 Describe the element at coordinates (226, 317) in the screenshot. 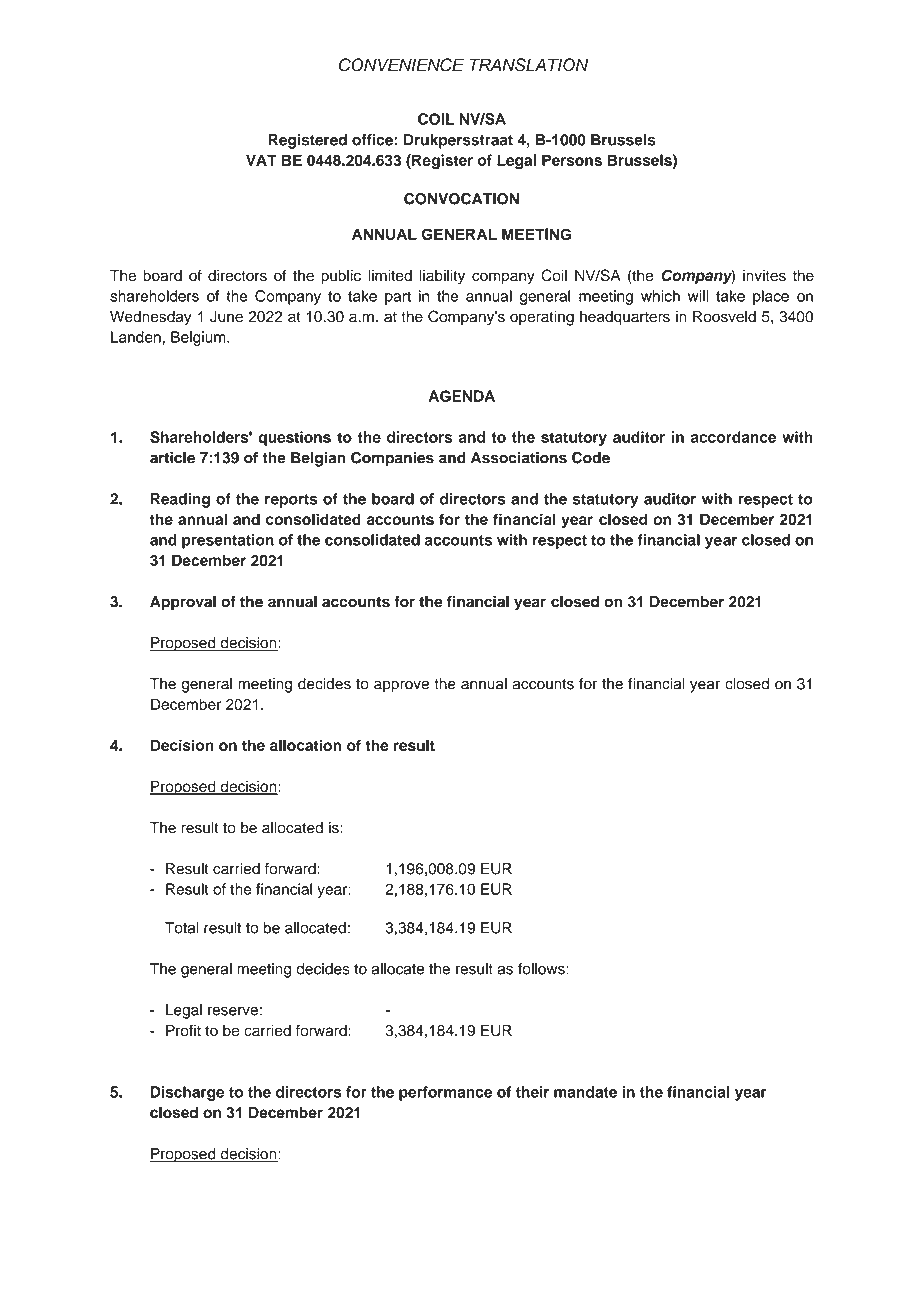

I see `June` at that location.
